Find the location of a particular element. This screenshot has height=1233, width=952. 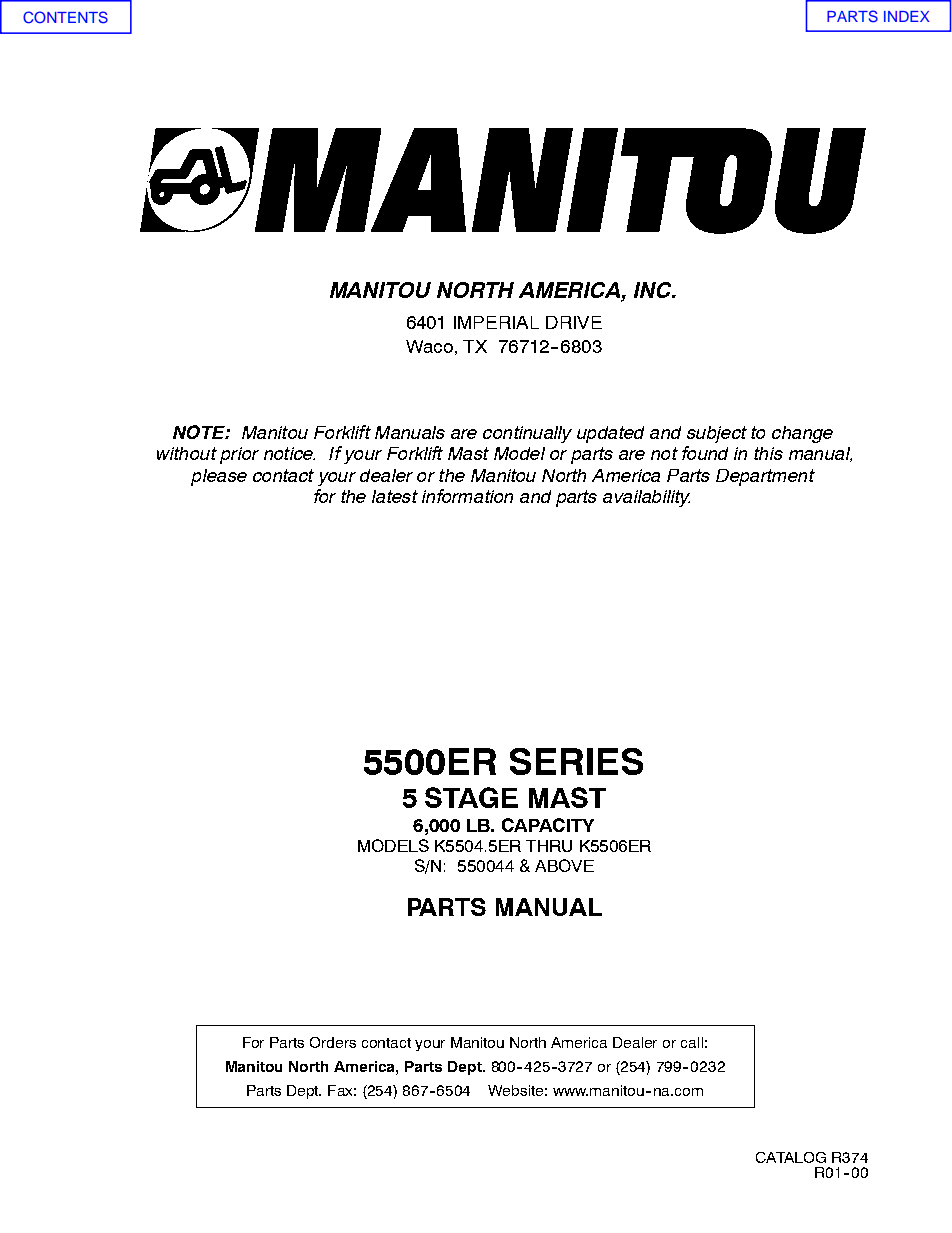

CAPACITY is located at coordinates (548, 825).
